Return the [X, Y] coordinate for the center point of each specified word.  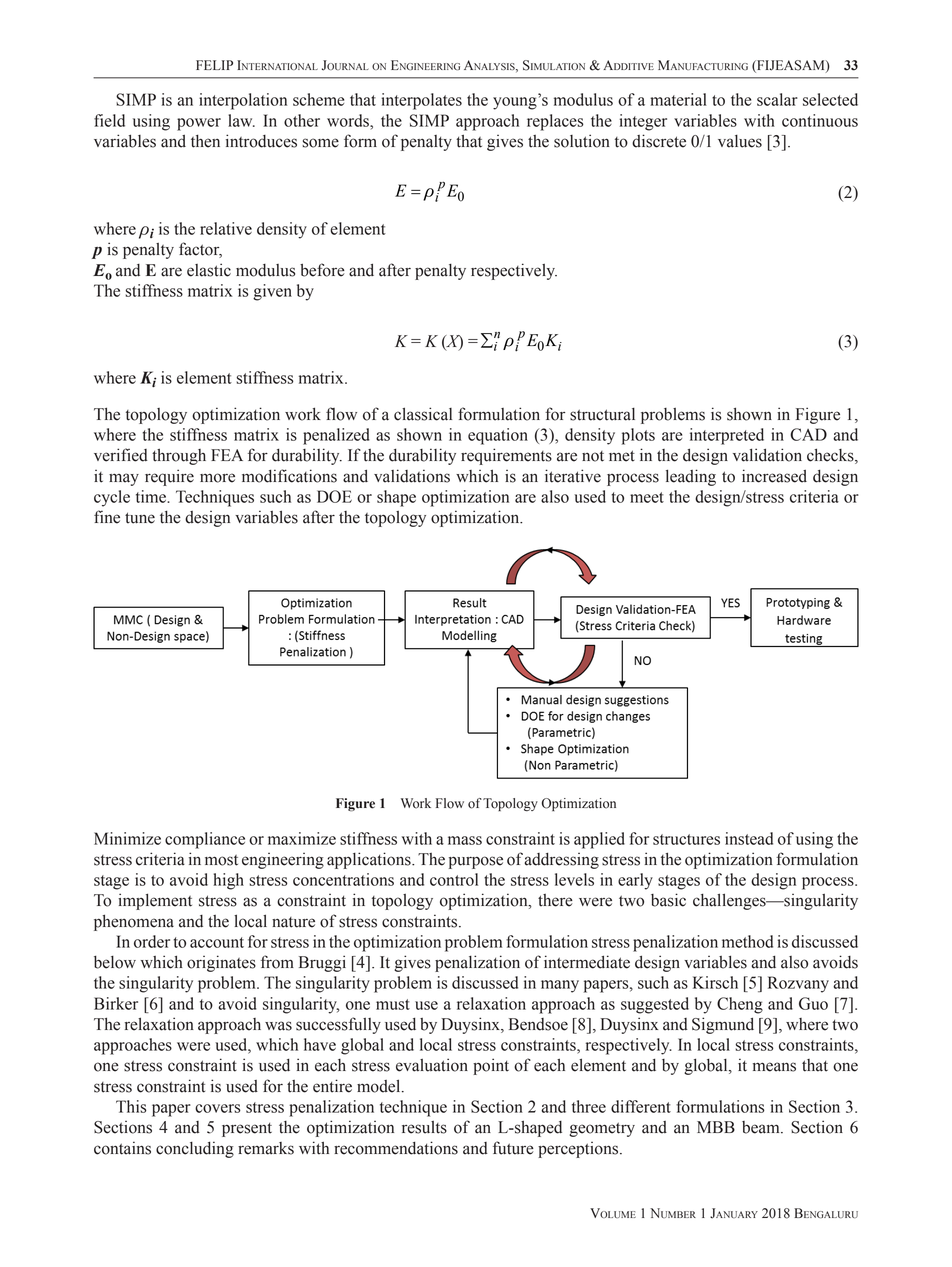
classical [423, 414]
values [740, 141]
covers [218, 1108]
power [199, 124]
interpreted [727, 436]
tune [140, 518]
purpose [476, 862]
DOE [334, 496]
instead [749, 838]
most [221, 860]
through [179, 457]
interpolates [421, 101]
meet [647, 497]
